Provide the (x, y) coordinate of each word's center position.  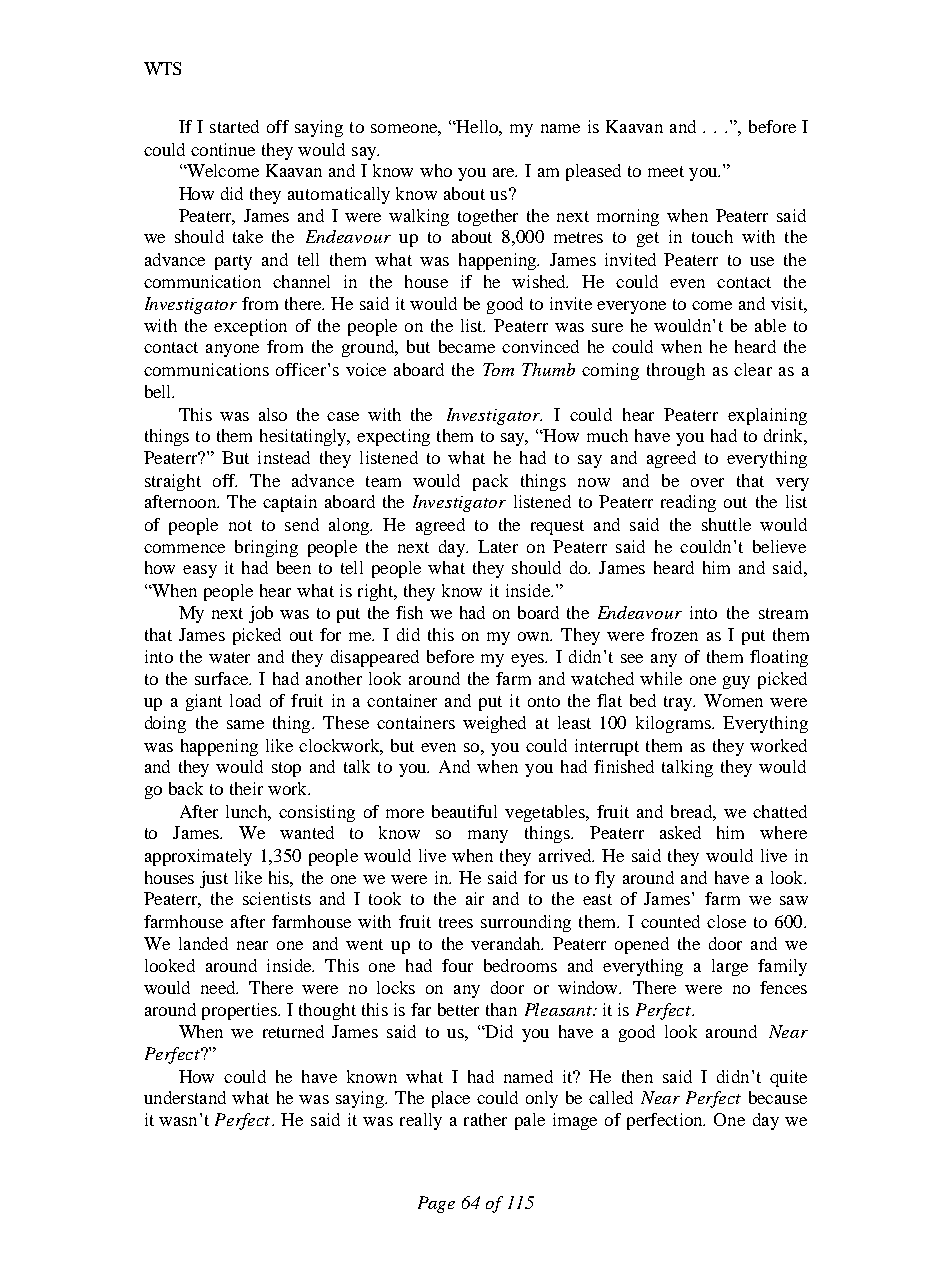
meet (666, 171)
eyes (529, 660)
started (234, 126)
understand (185, 1097)
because (778, 1097)
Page (436, 1204)
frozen (674, 634)
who (436, 170)
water (229, 657)
